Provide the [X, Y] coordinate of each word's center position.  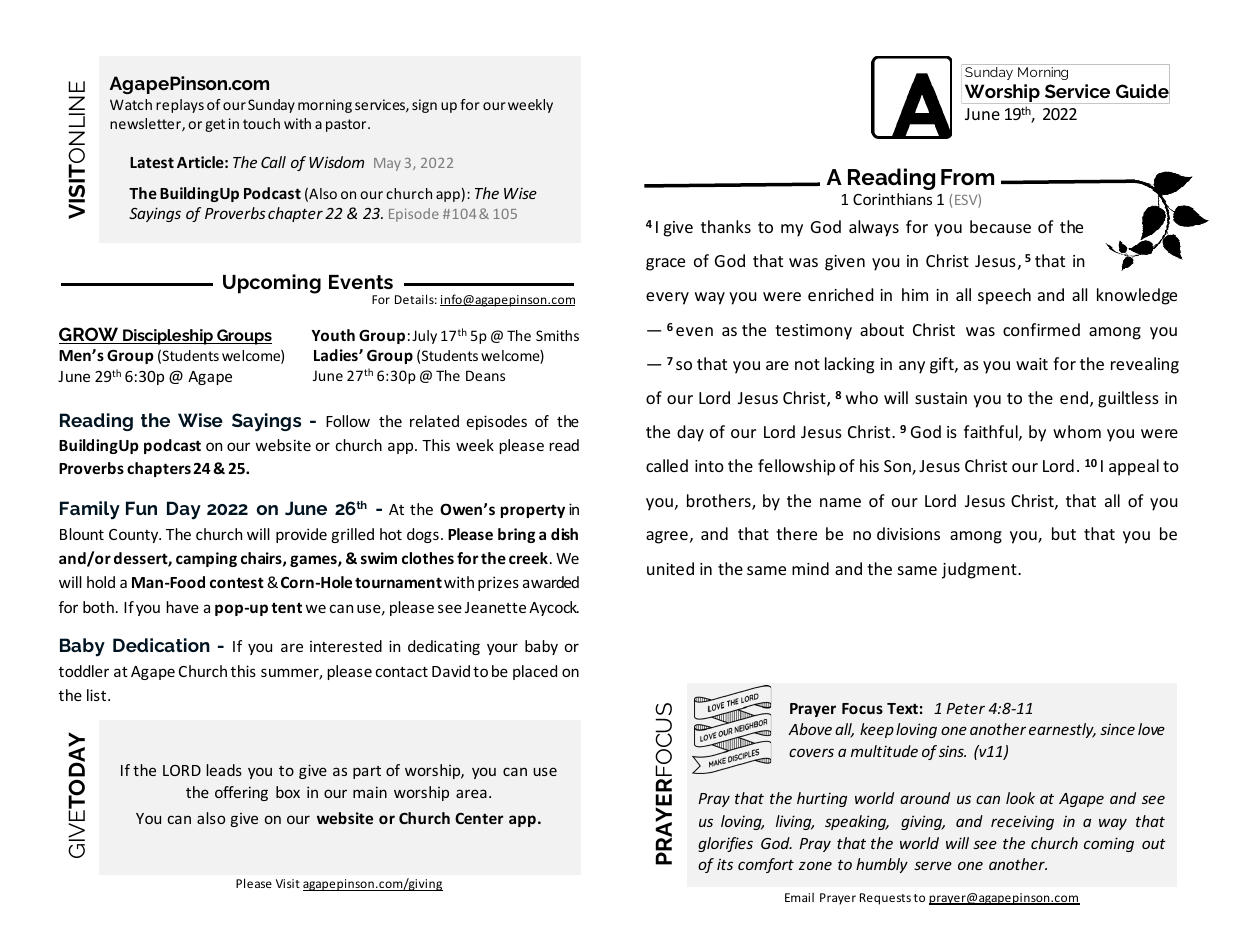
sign [424, 106]
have [182, 607]
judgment [980, 570]
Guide [1143, 91]
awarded [551, 582]
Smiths [557, 335]
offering [241, 793]
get [215, 125]
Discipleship [168, 337]
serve [933, 865]
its [725, 864]
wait [1032, 364]
